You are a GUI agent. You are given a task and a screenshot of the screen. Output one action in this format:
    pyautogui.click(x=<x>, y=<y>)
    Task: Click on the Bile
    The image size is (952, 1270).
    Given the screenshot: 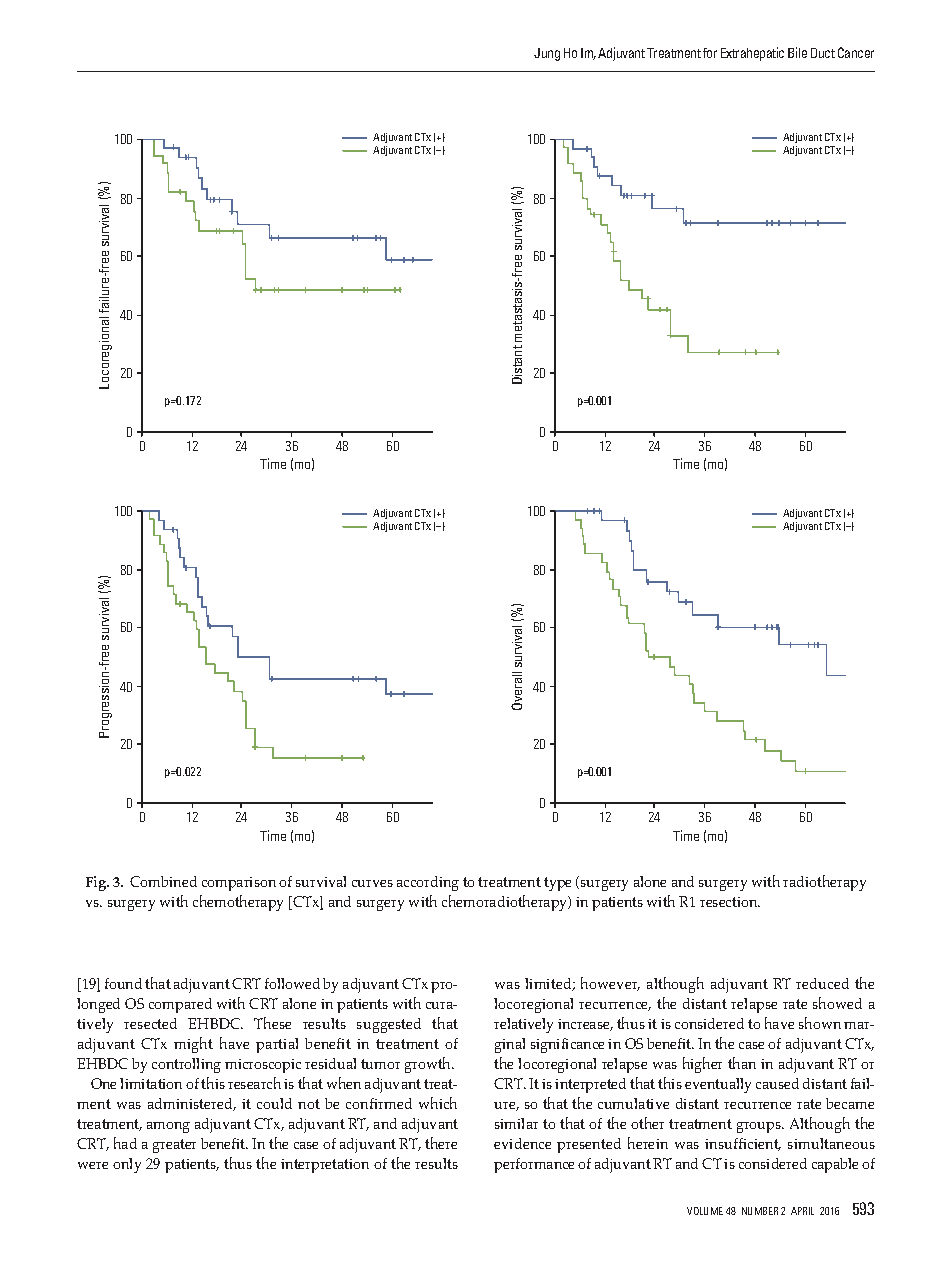 What is the action you would take?
    pyautogui.click(x=797, y=52)
